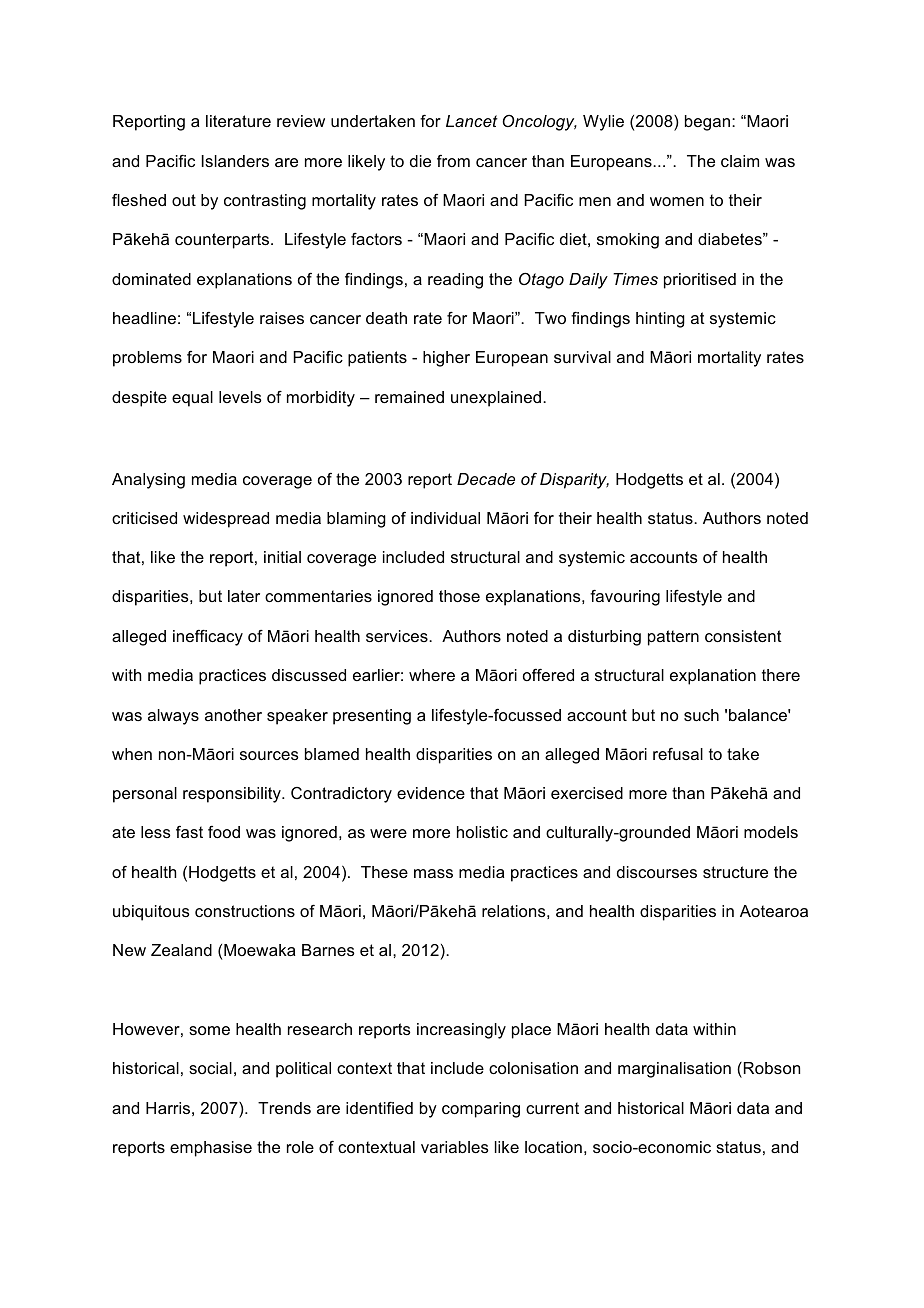  I want to click on Analysing, so click(148, 481).
